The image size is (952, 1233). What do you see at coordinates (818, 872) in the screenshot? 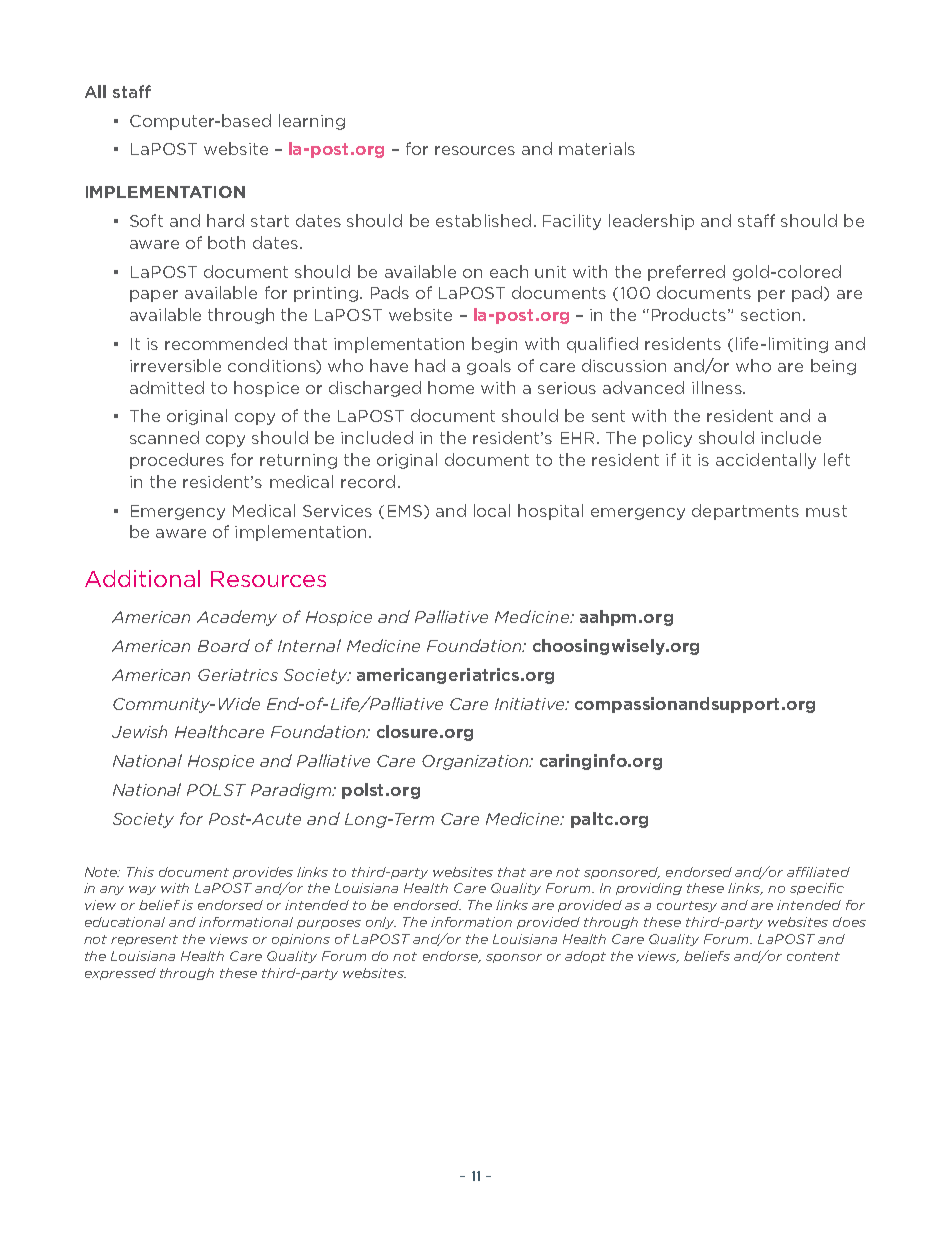
I see `affiliated` at bounding box center [818, 872].
